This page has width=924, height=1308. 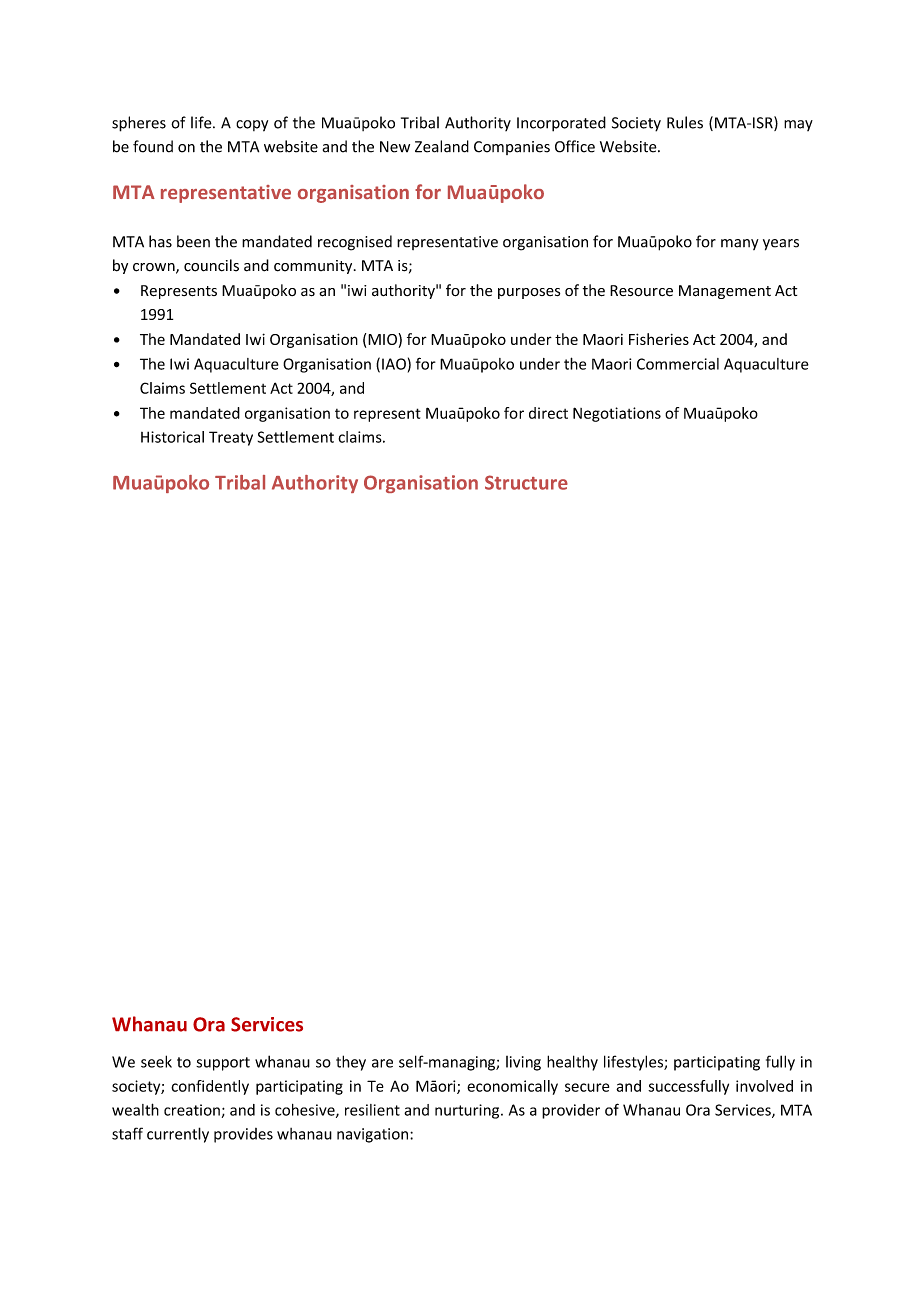 What do you see at coordinates (678, 364) in the page?
I see `Commercial` at bounding box center [678, 364].
